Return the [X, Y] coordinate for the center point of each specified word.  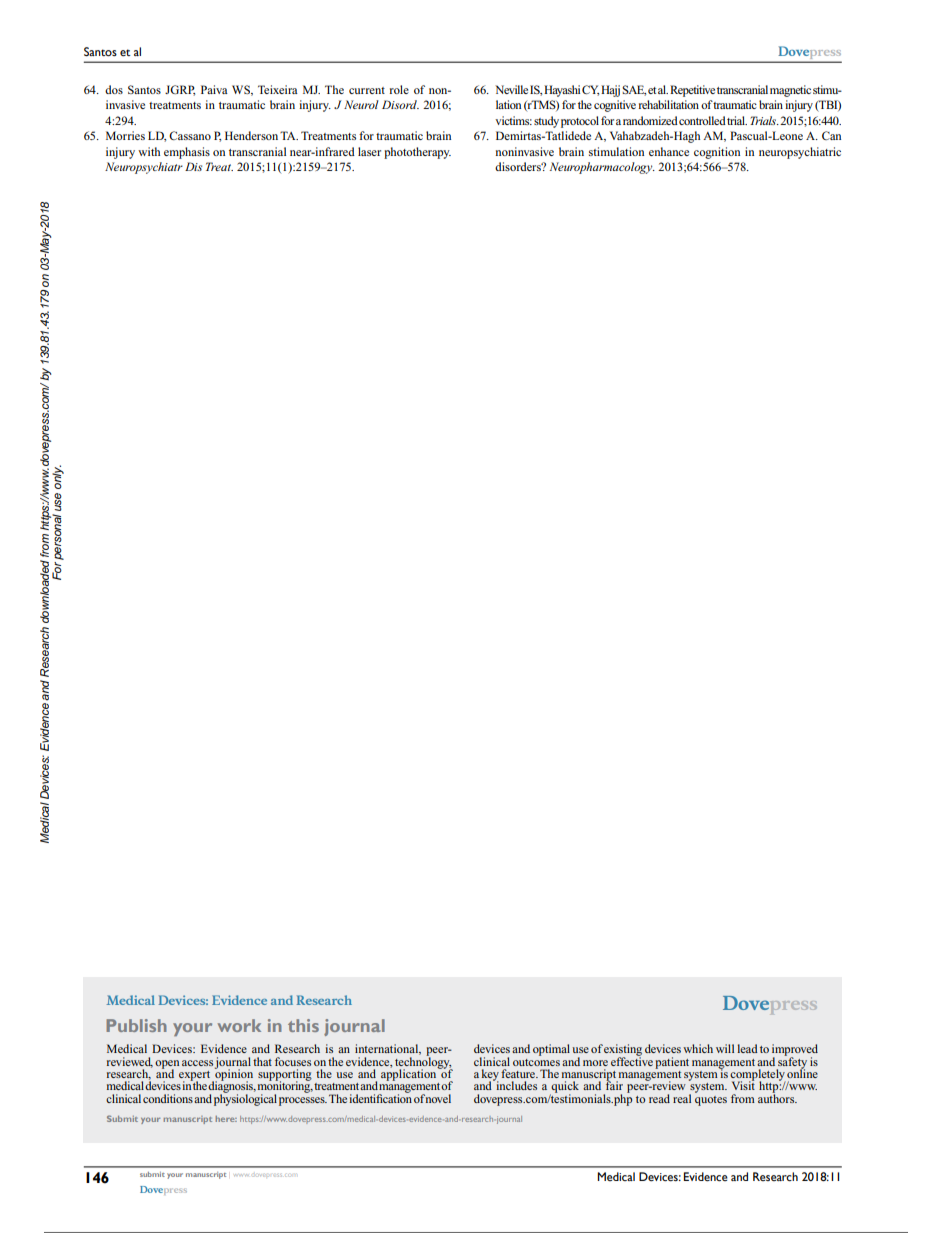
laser [369, 151]
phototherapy [417, 153]
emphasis [187, 153]
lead [747, 1048]
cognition [717, 153]
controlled [702, 120]
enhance [669, 151]
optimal [551, 1050]
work [239, 1025]
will [725, 1048]
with [149, 151]
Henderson [251, 135]
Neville [511, 89]
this [303, 1025]
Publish [136, 1025]
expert [196, 1077]
